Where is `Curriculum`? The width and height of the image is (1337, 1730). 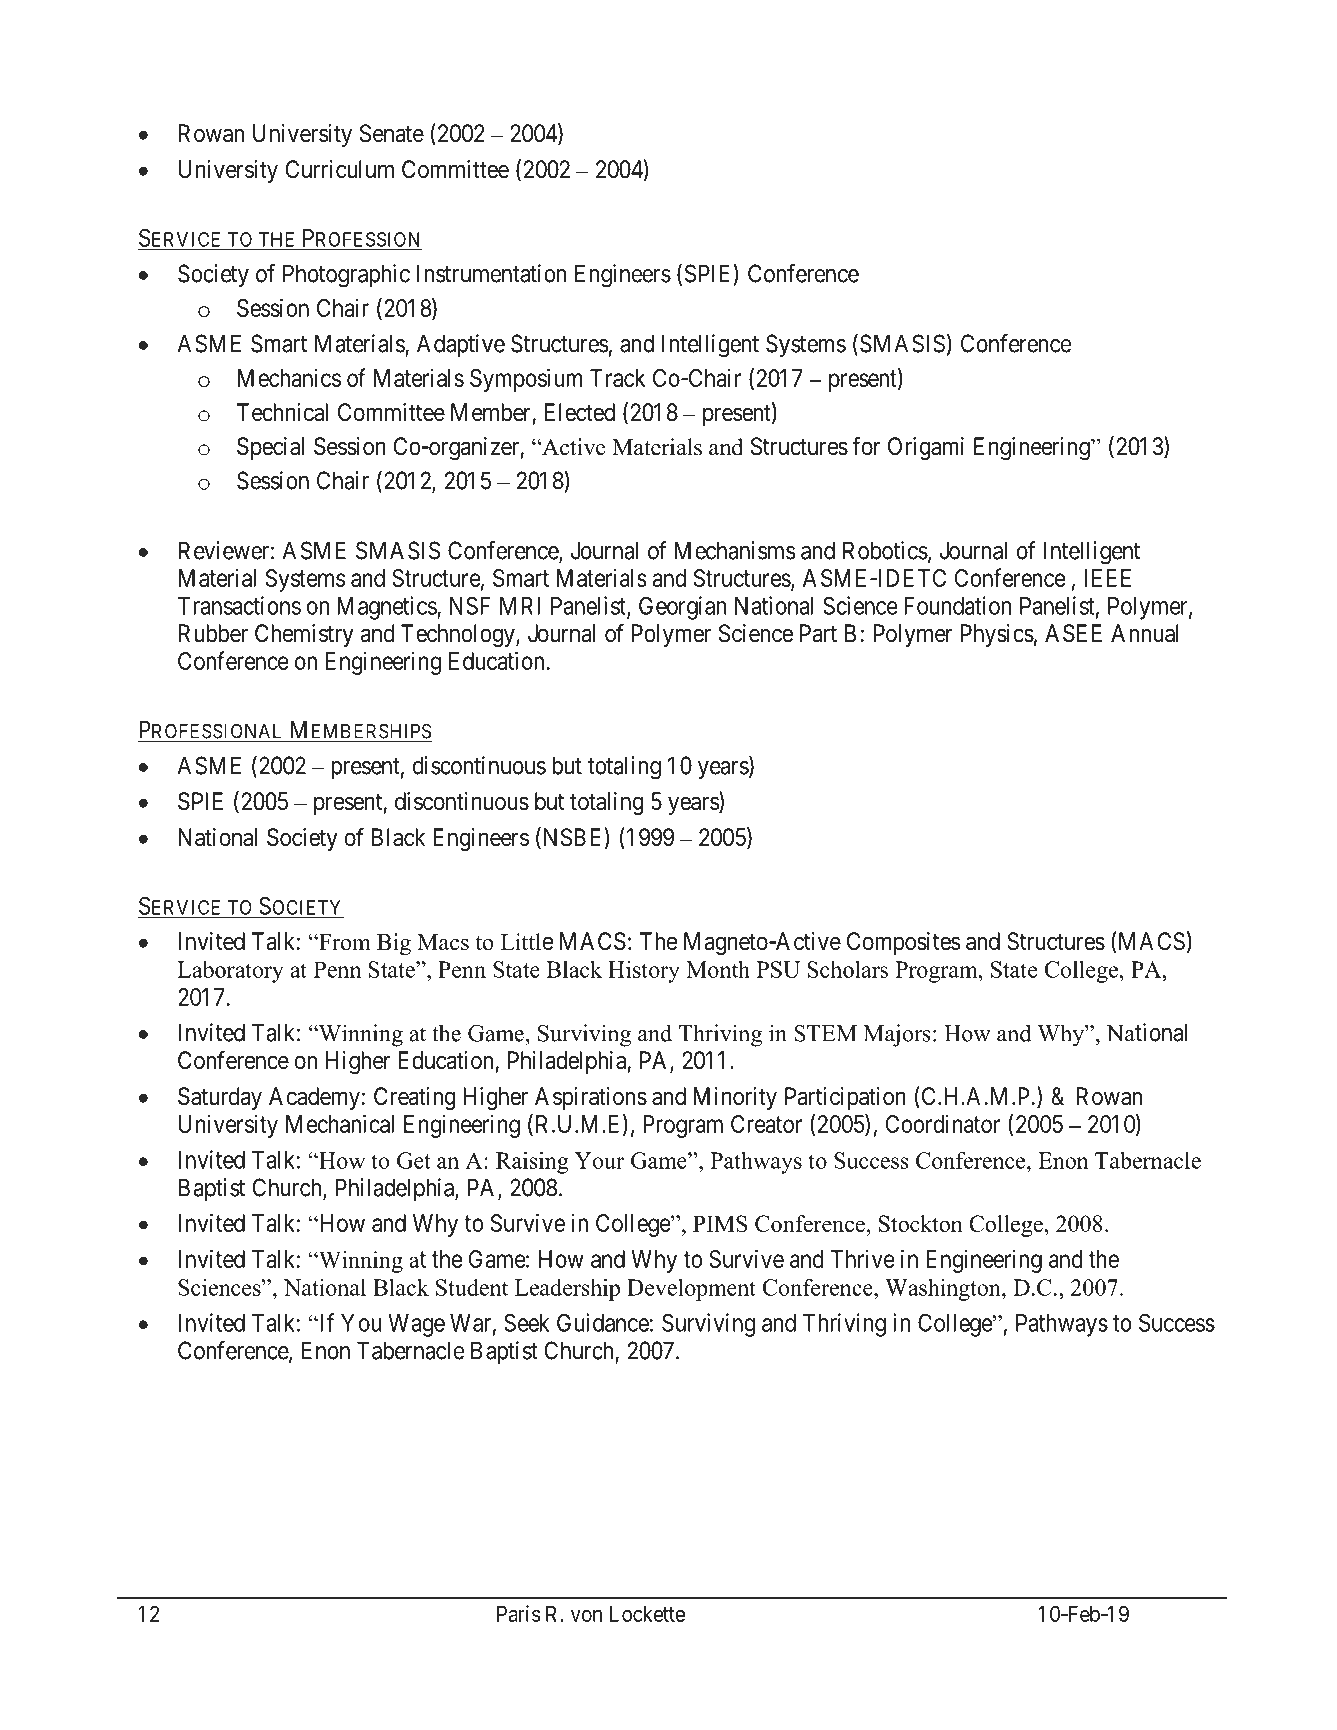 Curriculum is located at coordinates (339, 169).
